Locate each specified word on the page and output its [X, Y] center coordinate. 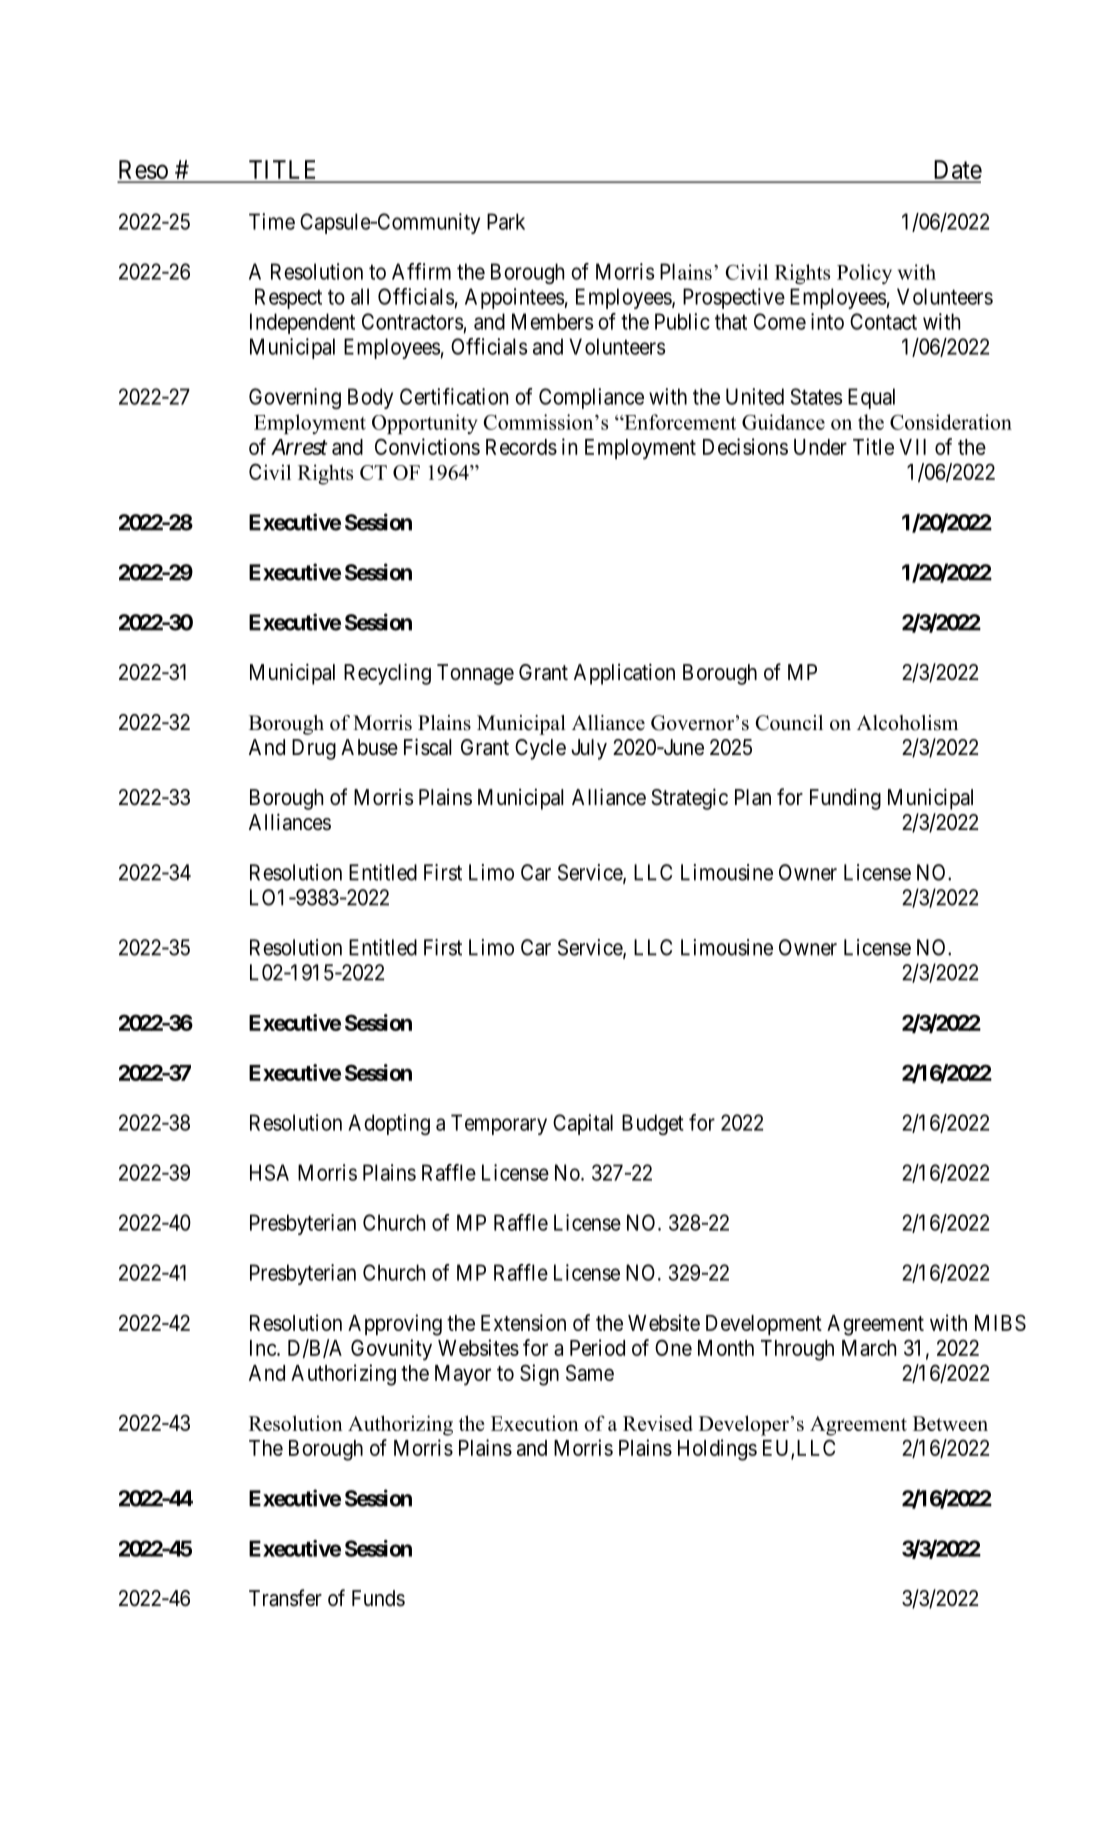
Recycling [387, 674]
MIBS [1000, 1322]
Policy [864, 274]
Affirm [421, 271]
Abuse [369, 747]
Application [624, 674]
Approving [395, 1325]
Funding [845, 799]
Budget [653, 1124]
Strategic [689, 799]
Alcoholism [907, 723]
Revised [658, 1423]
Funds [378, 1598]
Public [682, 321]
